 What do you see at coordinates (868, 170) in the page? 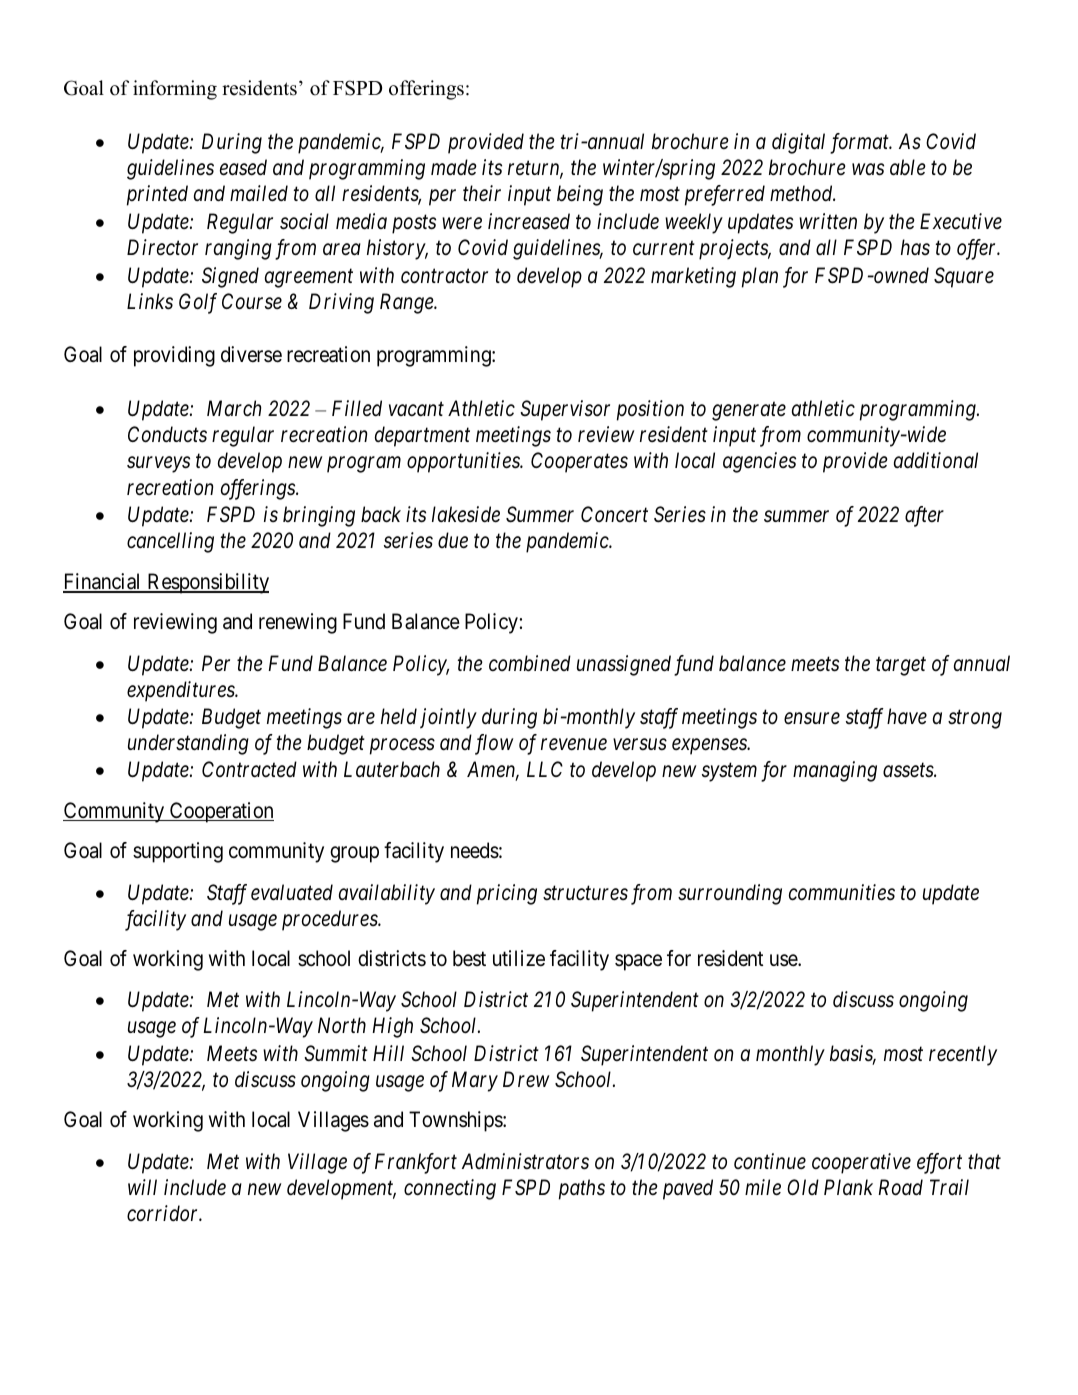
I see `was` at bounding box center [868, 170].
